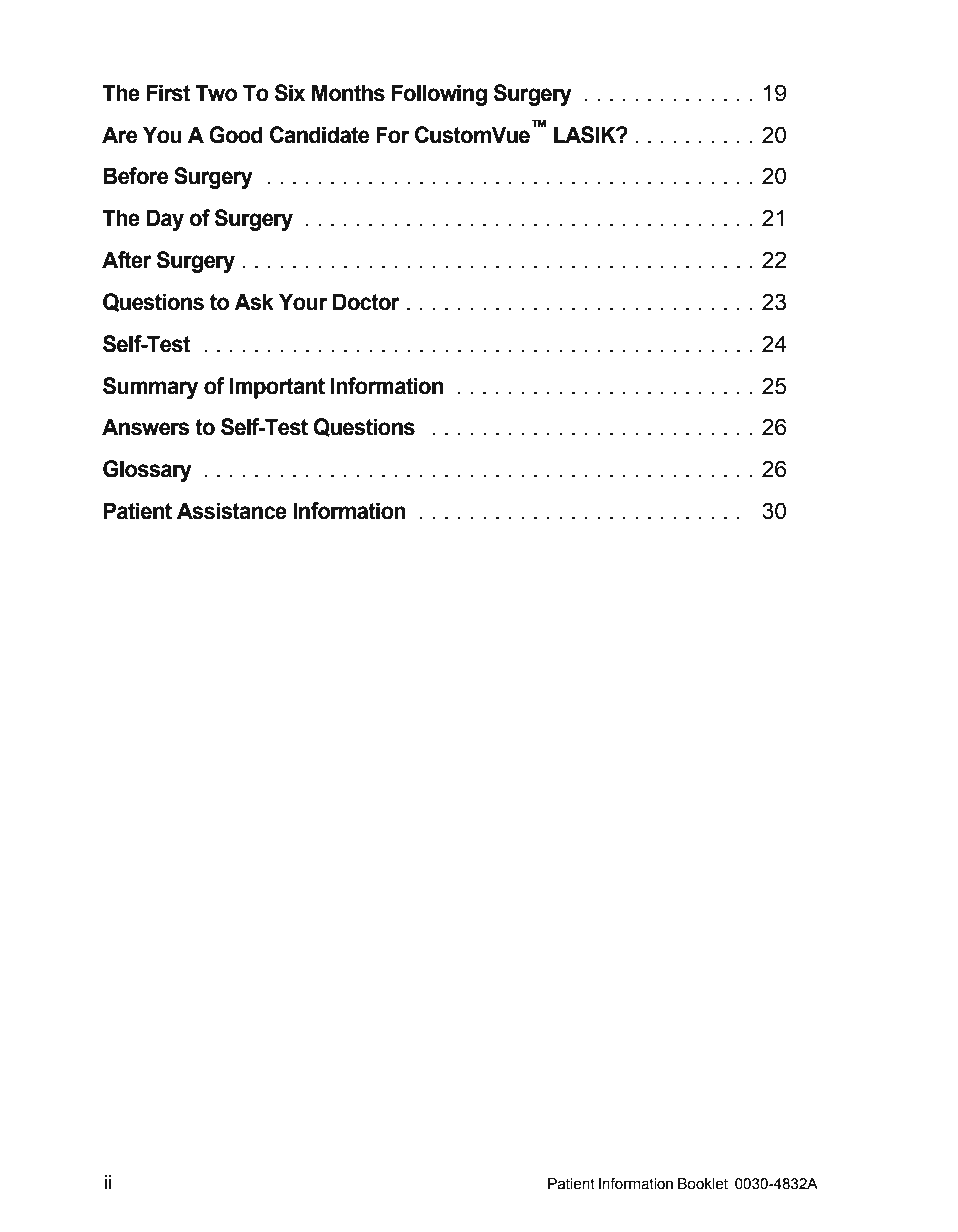 This document has height=1232, width=958. What do you see at coordinates (232, 511) in the document?
I see `Assistance` at bounding box center [232, 511].
